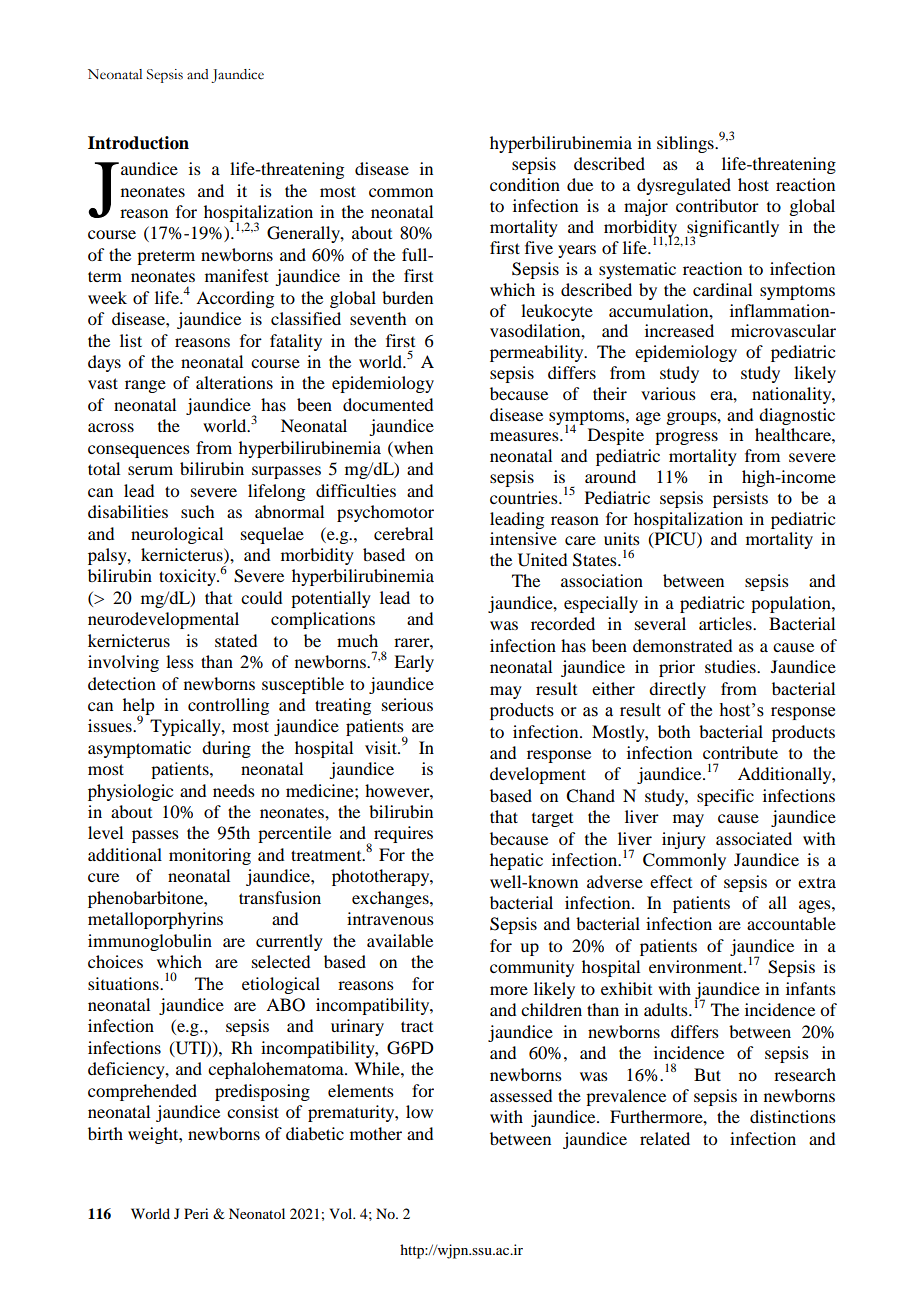 Image resolution: width=924 pixels, height=1308 pixels. Describe the element at coordinates (717, 205) in the document. I see `contributor` at that location.
